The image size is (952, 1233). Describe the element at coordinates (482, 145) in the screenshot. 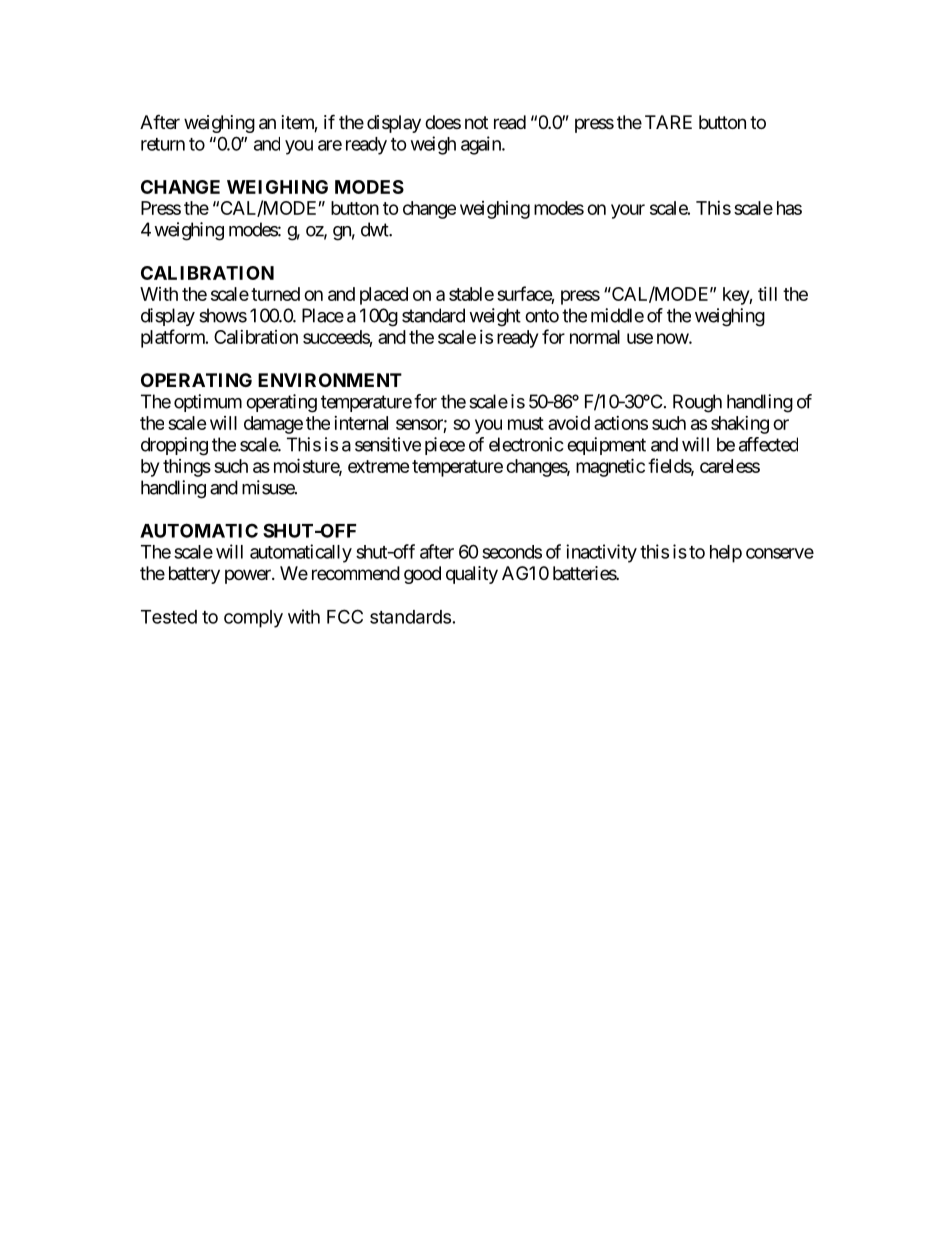

I see `again` at that location.
